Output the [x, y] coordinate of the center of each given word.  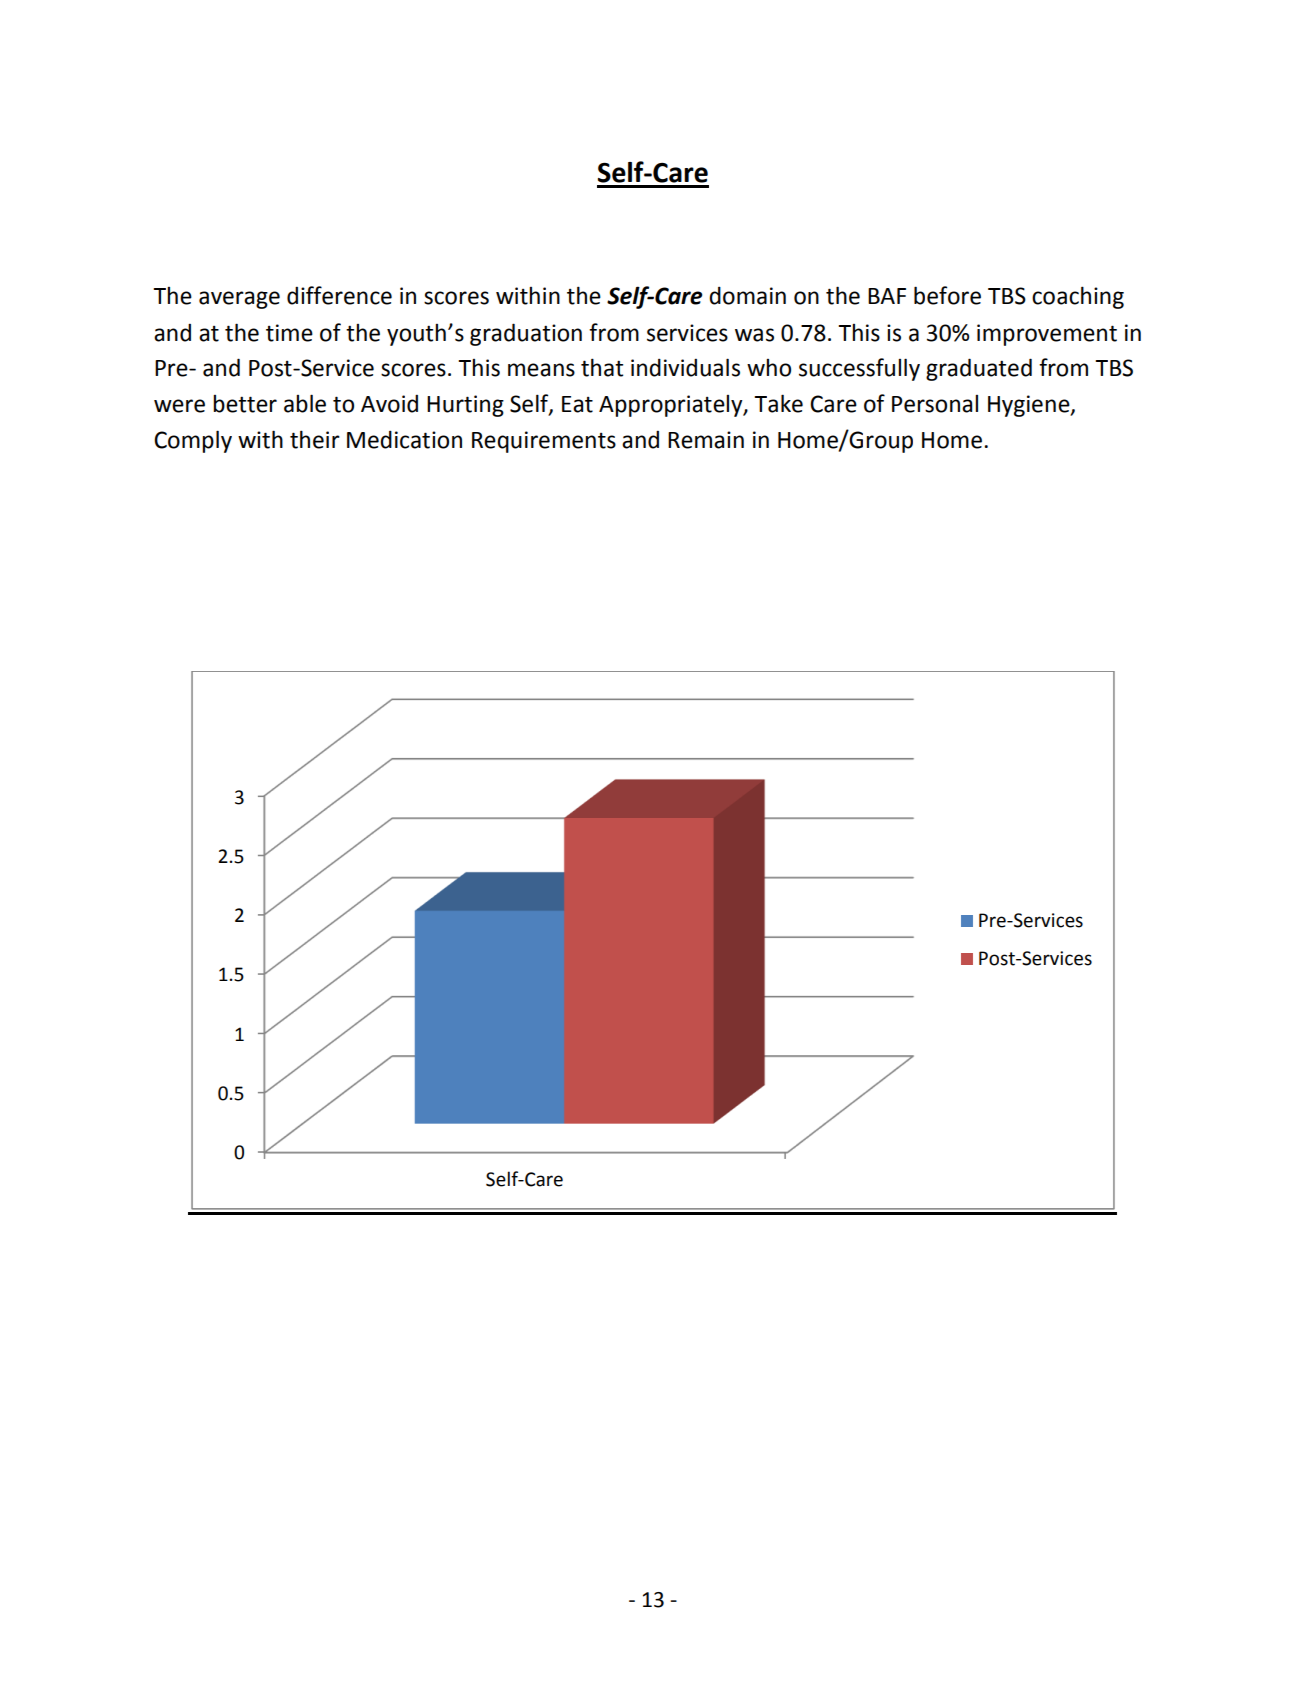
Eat [577, 404]
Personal [935, 404]
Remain [706, 440]
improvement [1047, 335]
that [602, 367]
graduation [526, 334]
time [289, 333]
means [541, 370]
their [315, 439]
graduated [979, 369]
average [239, 300]
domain [747, 296]
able [305, 403]
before [947, 295]
